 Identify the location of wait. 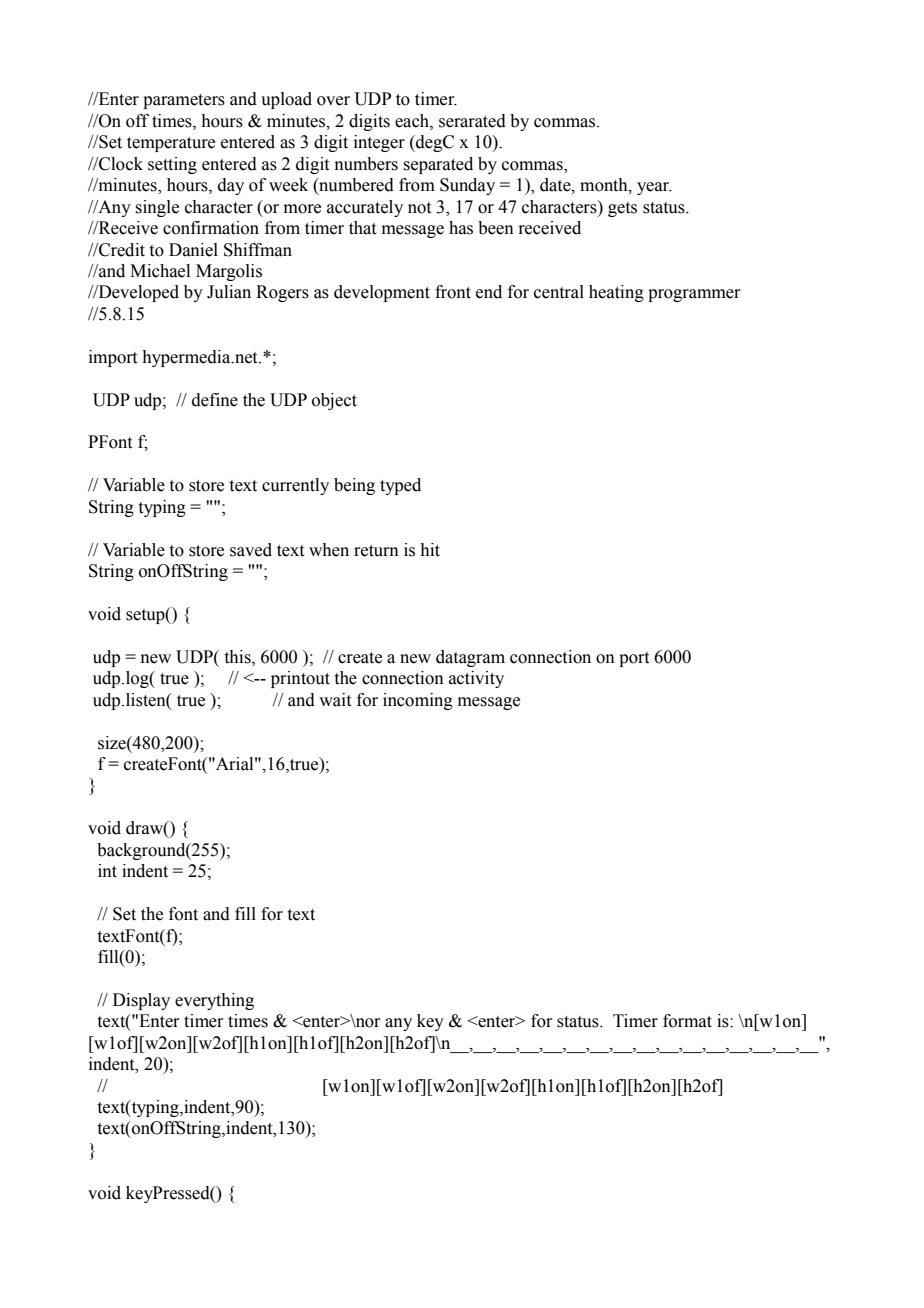
(335, 700).
